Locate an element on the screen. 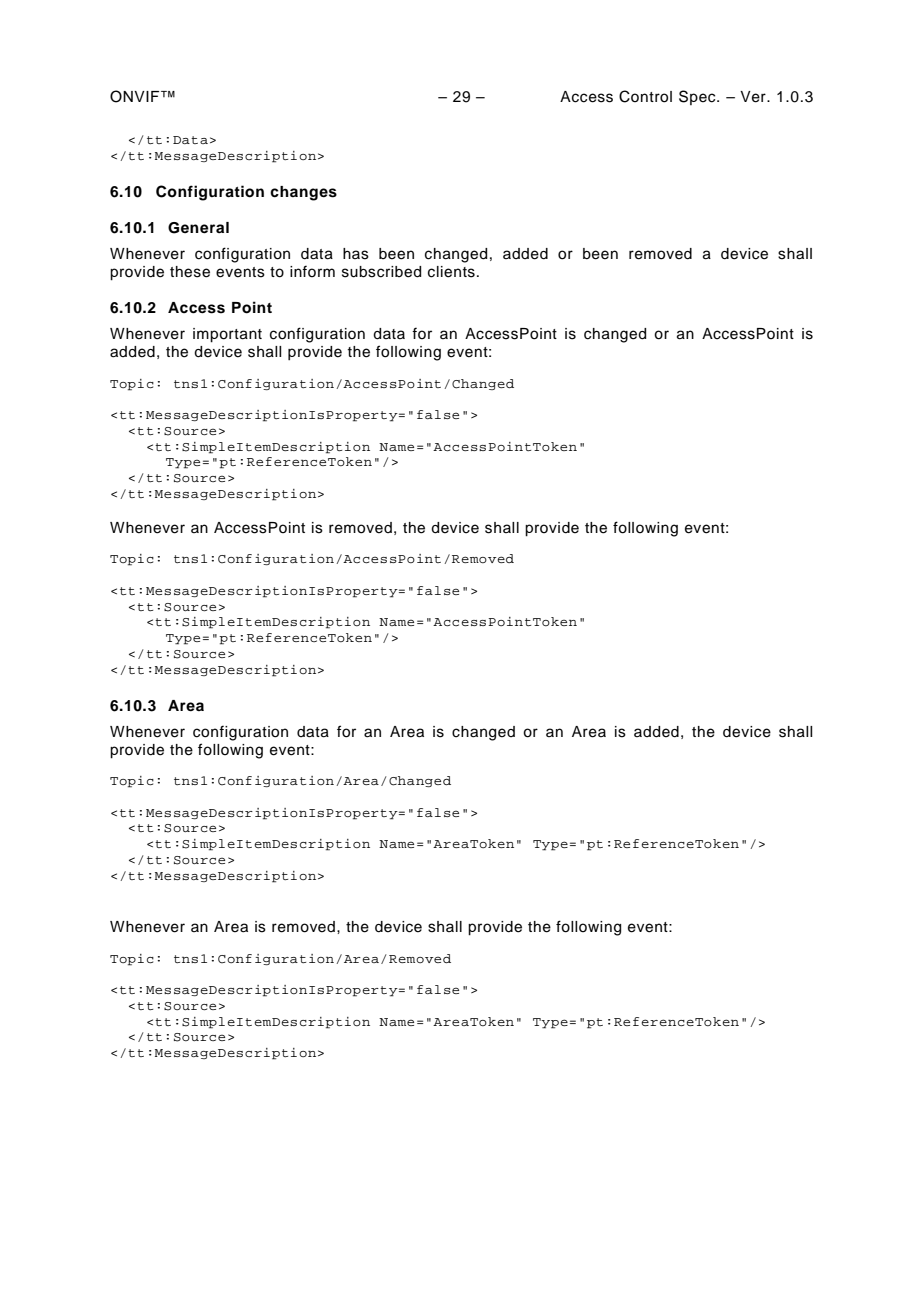 This screenshot has height=1308, width=924. Control is located at coordinates (645, 96).
